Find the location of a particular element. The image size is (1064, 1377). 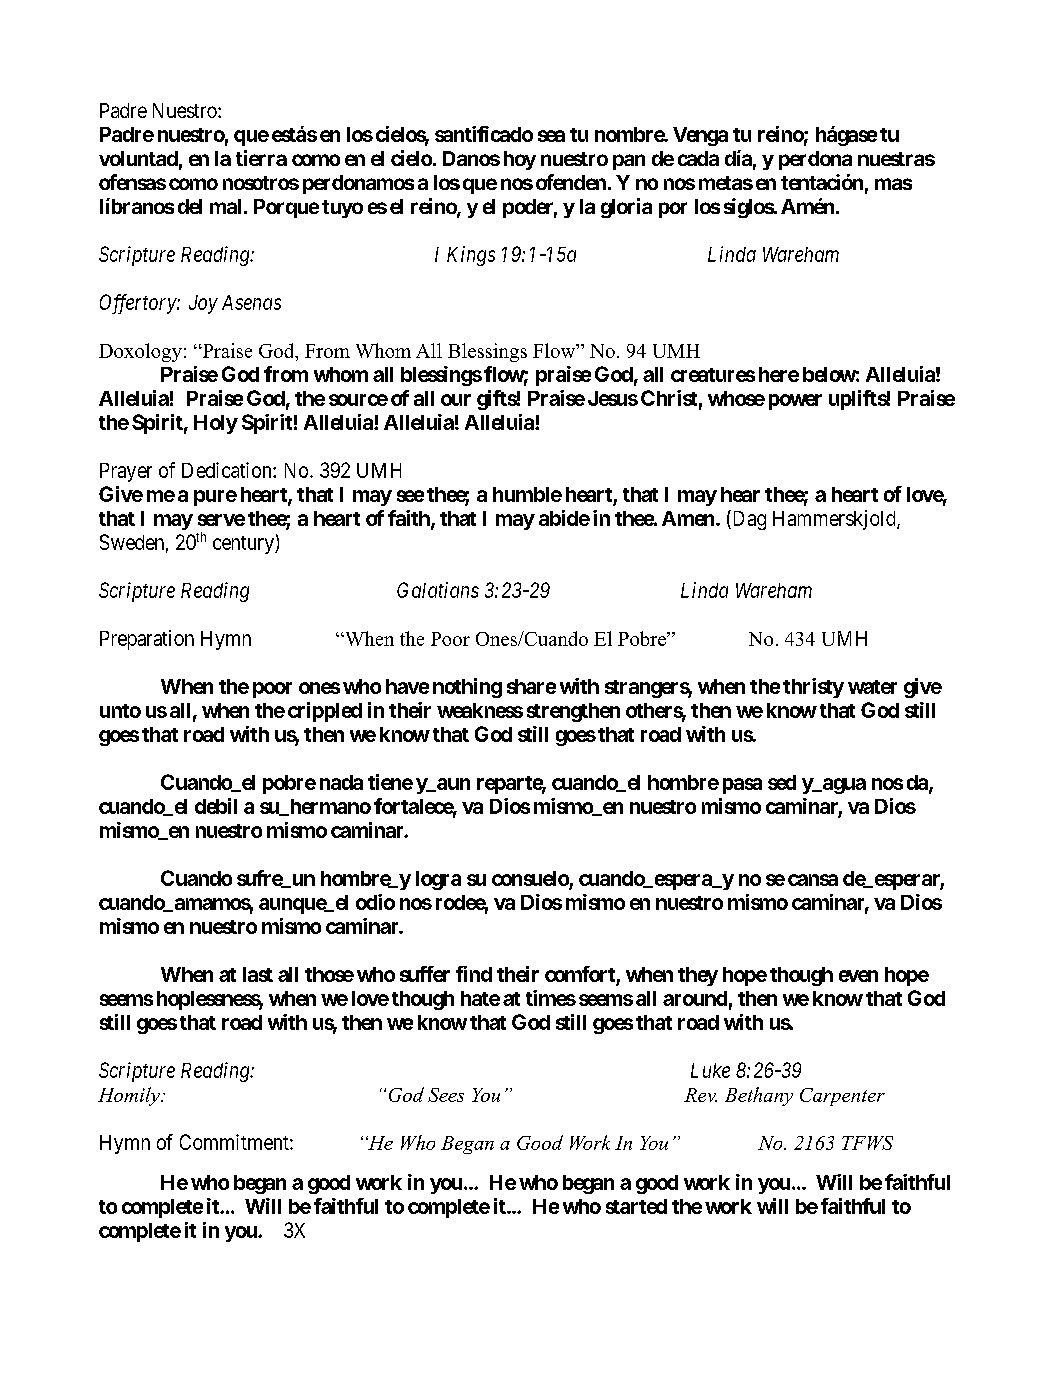

find is located at coordinates (474, 974).
